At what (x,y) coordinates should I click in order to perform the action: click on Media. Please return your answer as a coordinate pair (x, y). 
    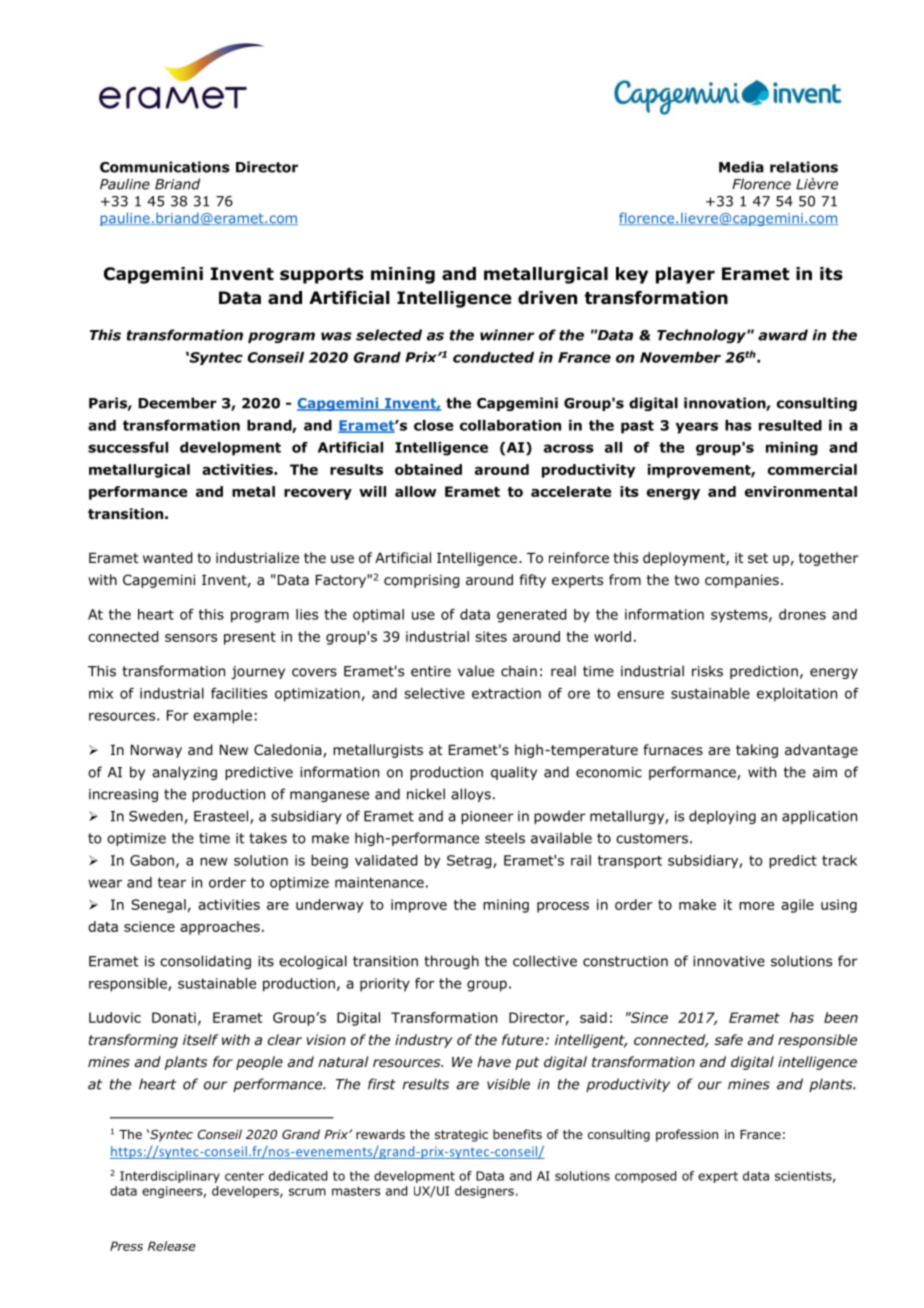
    Looking at the image, I should click on (741, 167).
